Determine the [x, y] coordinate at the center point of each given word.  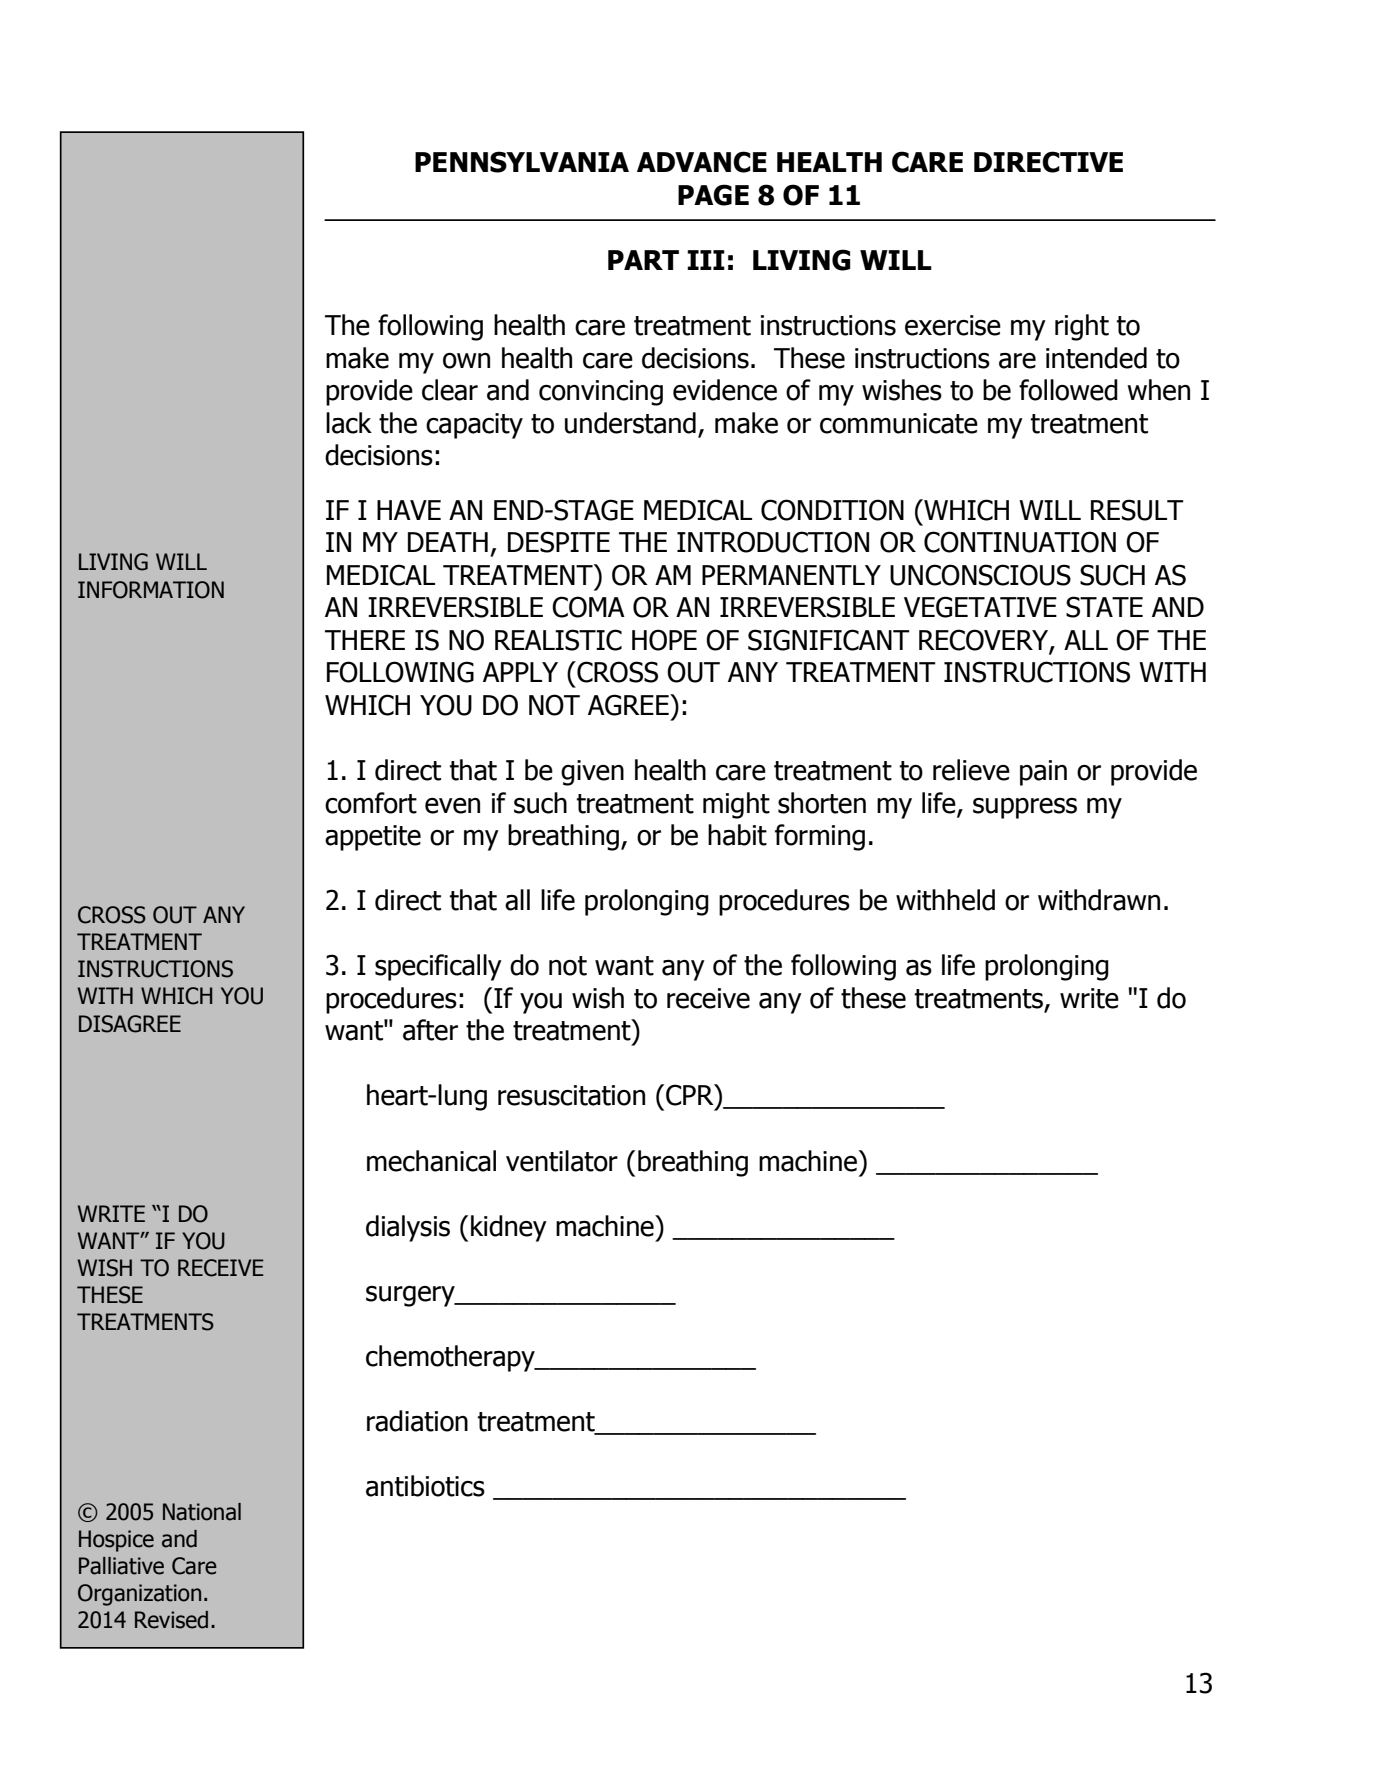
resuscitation [571, 1095]
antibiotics [425, 1486]
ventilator [562, 1161]
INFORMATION [151, 590]
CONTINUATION [1020, 542]
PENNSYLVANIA [522, 162]
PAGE [713, 195]
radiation [417, 1421]
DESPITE [559, 542]
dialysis [408, 1228]
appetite [373, 838]
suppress [1025, 808]
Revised [171, 1620]
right [1082, 327]
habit [737, 835]
